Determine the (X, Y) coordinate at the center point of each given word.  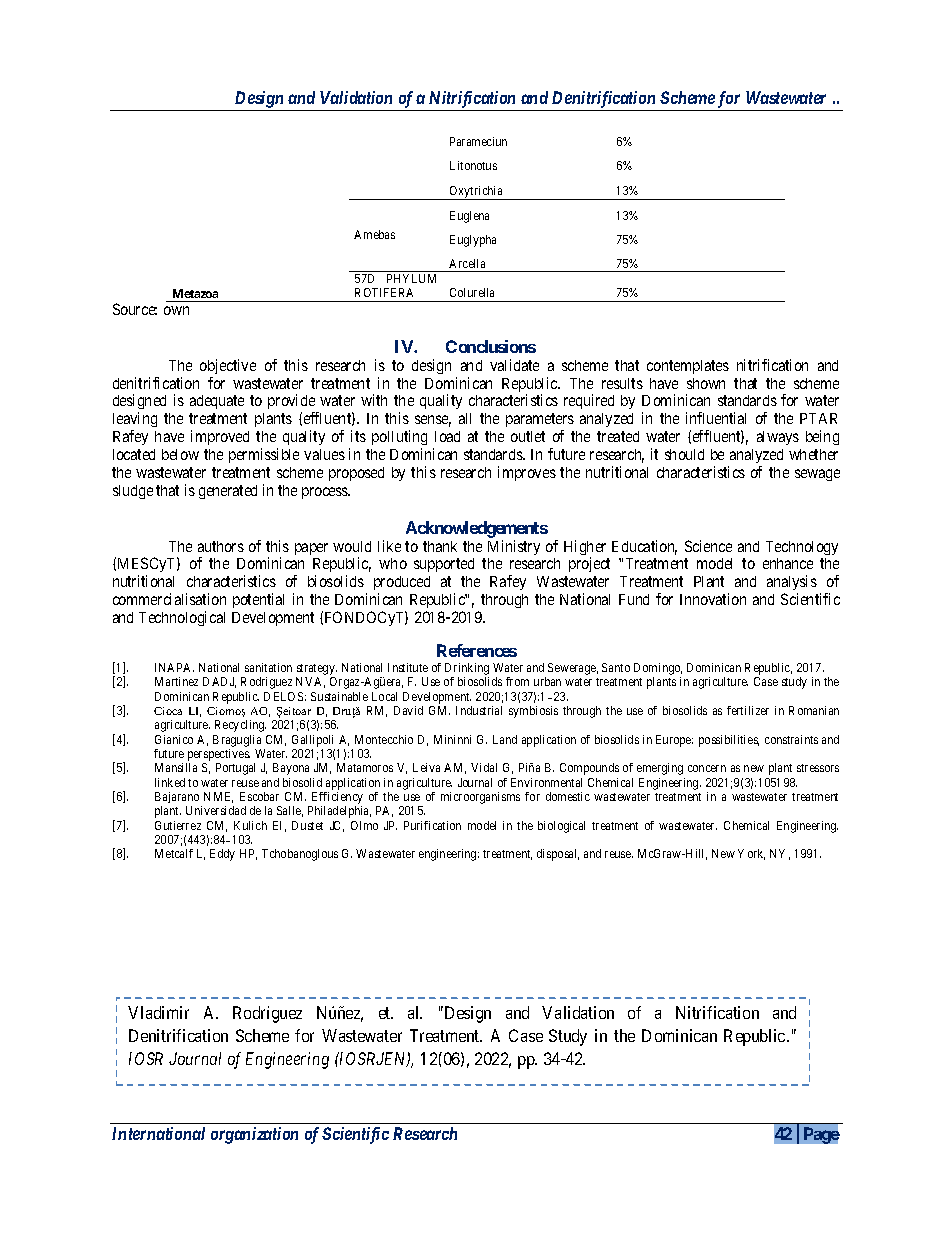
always (778, 438)
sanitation (268, 667)
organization (254, 1135)
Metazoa (195, 293)
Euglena (469, 217)
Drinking (467, 670)
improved (220, 437)
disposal (558, 855)
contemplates (688, 367)
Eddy (222, 855)
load (447, 436)
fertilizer (748, 710)
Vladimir (158, 1012)
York (751, 854)
